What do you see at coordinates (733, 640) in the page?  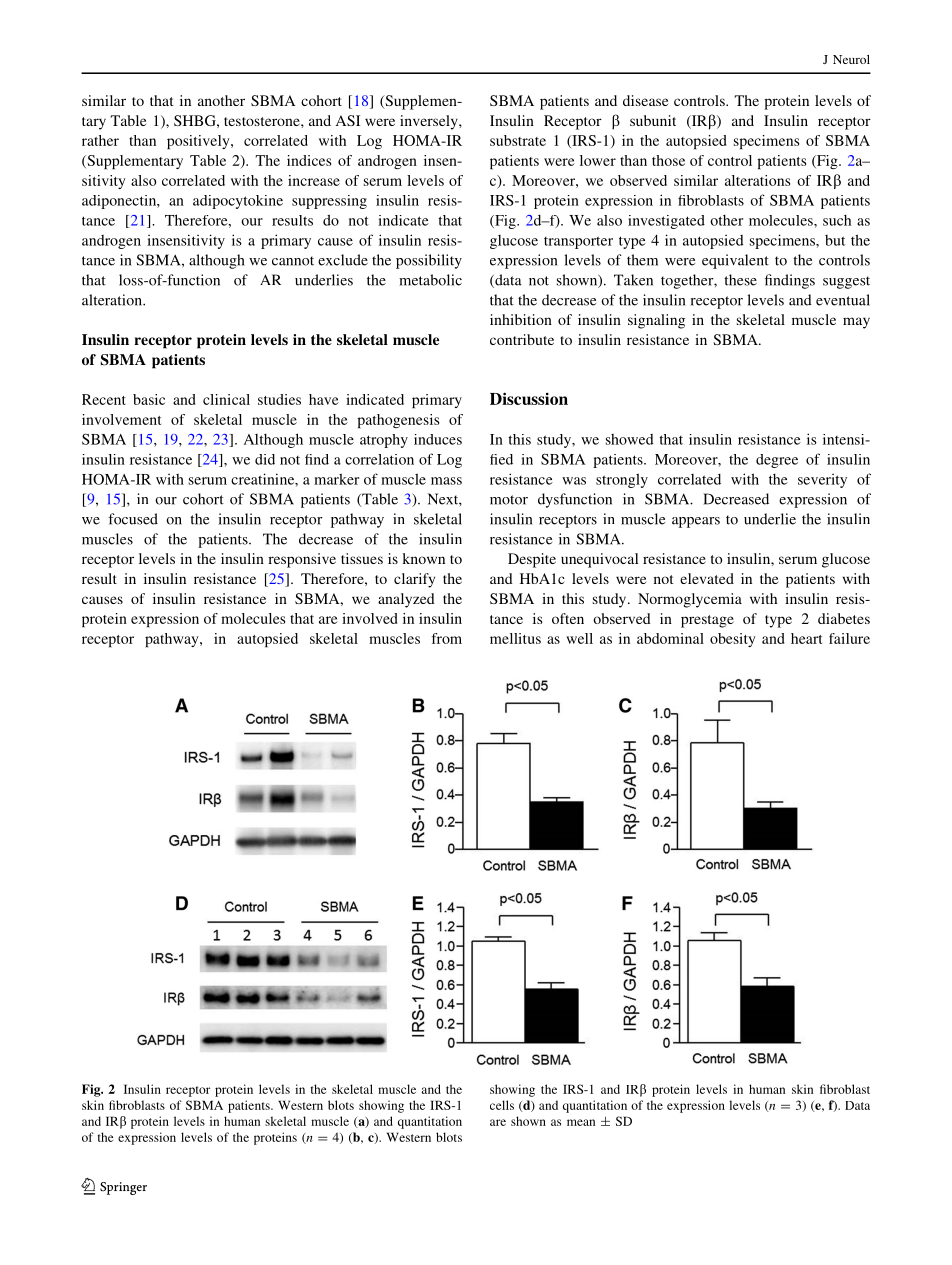 I see `obesity` at bounding box center [733, 640].
